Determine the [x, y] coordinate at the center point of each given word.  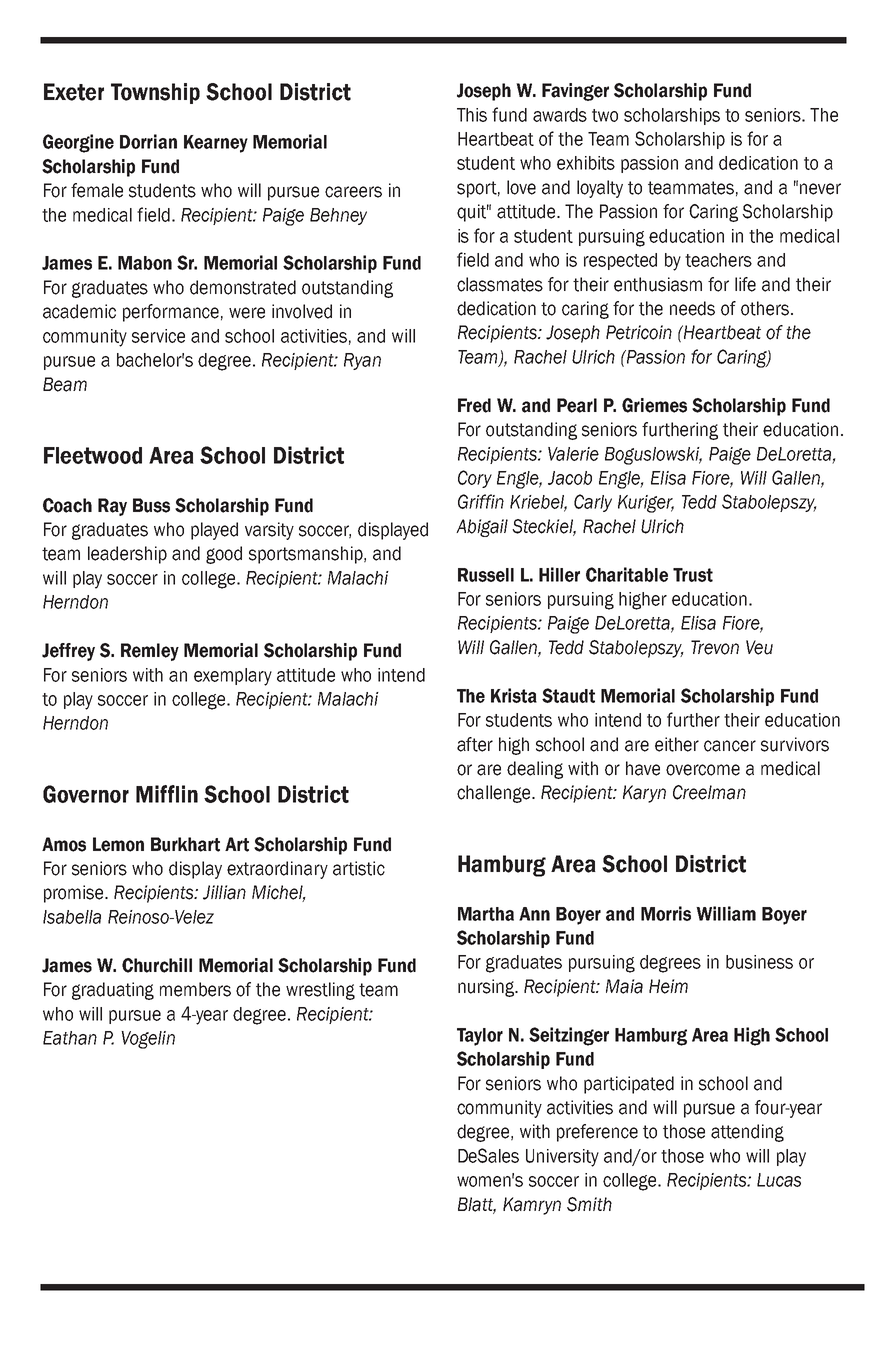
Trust [693, 575]
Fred [474, 405]
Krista [514, 695]
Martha [486, 914]
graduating [113, 991]
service [158, 336]
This [472, 115]
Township [155, 93]
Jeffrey [68, 652]
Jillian [224, 892]
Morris [666, 913]
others [765, 308]
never [820, 189]
